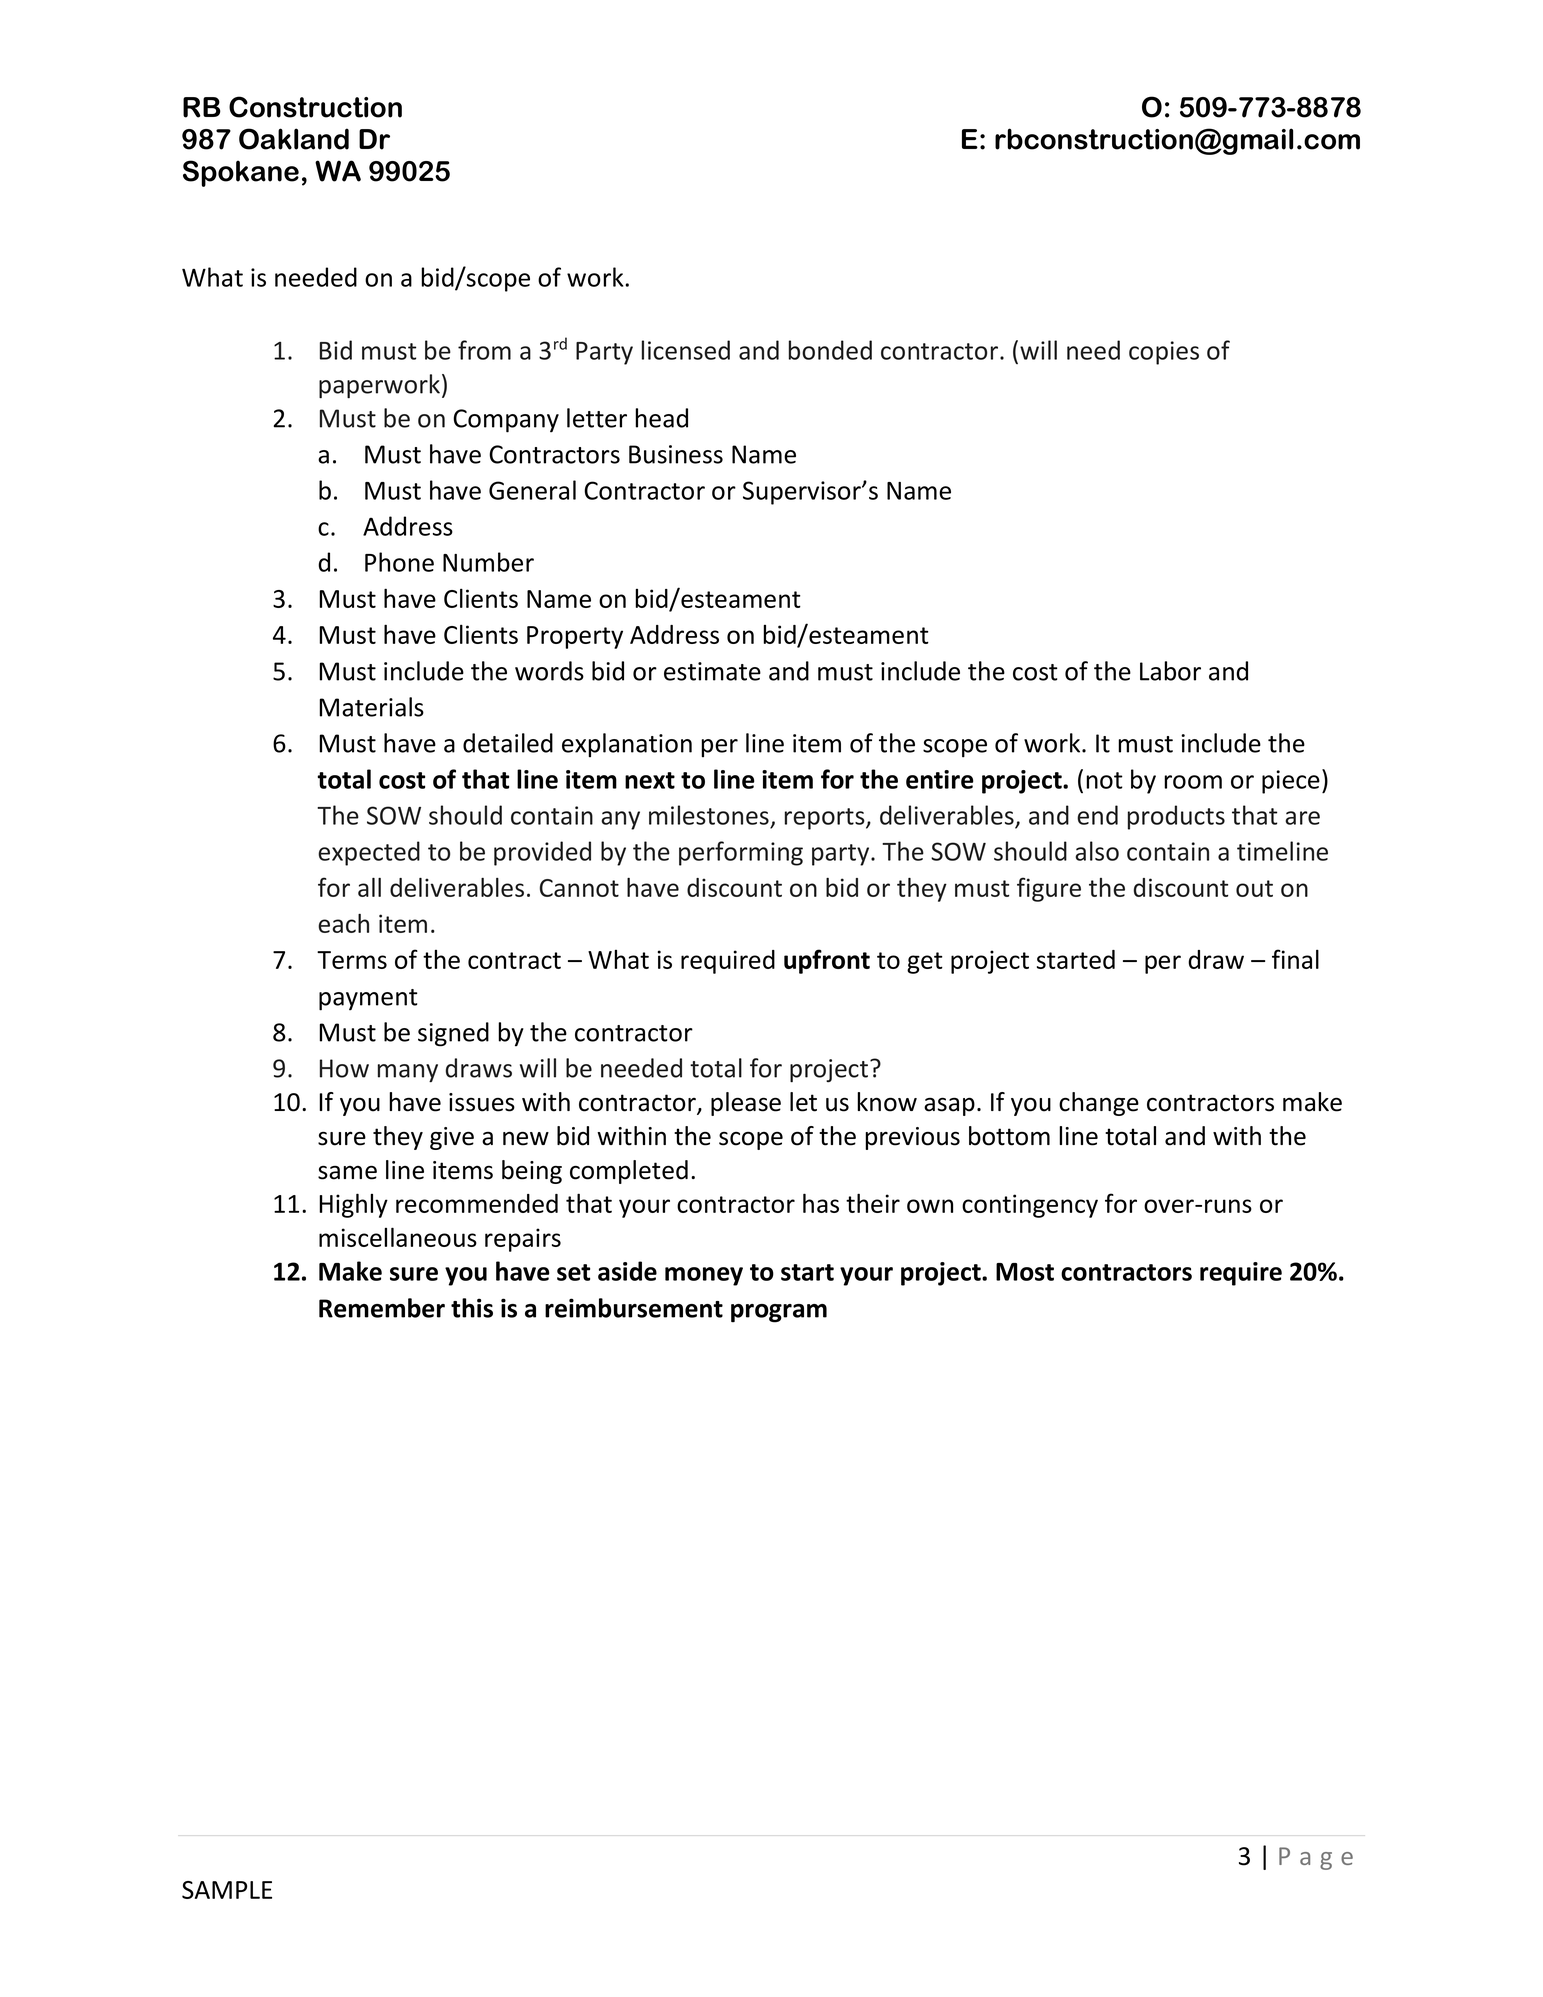  What do you see at coordinates (779, 1313) in the document?
I see `program` at bounding box center [779, 1313].
